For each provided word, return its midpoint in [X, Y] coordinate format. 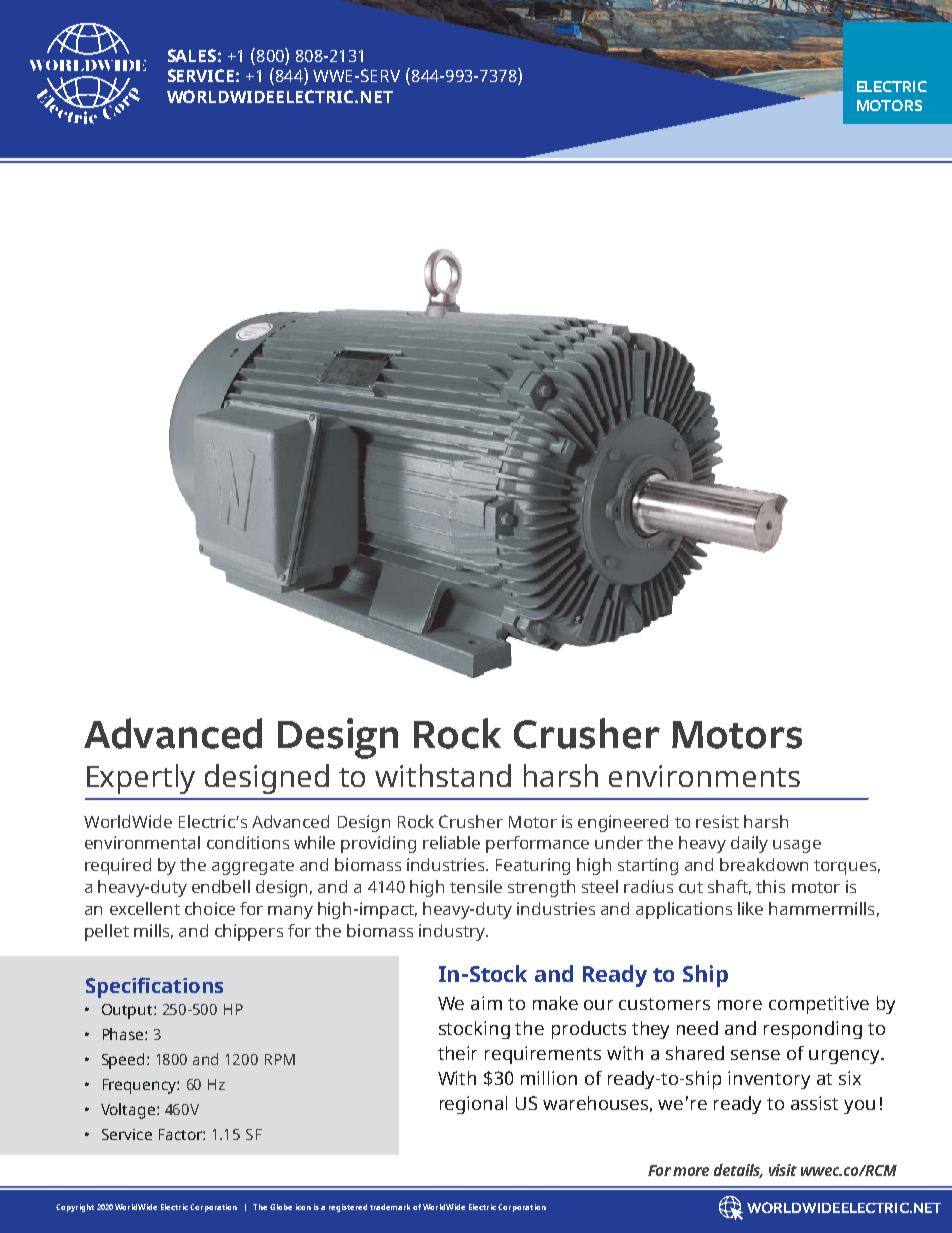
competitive [819, 1005]
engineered [623, 823]
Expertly [141, 779]
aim [486, 1003]
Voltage [129, 1111]
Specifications [154, 987]
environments [704, 776]
